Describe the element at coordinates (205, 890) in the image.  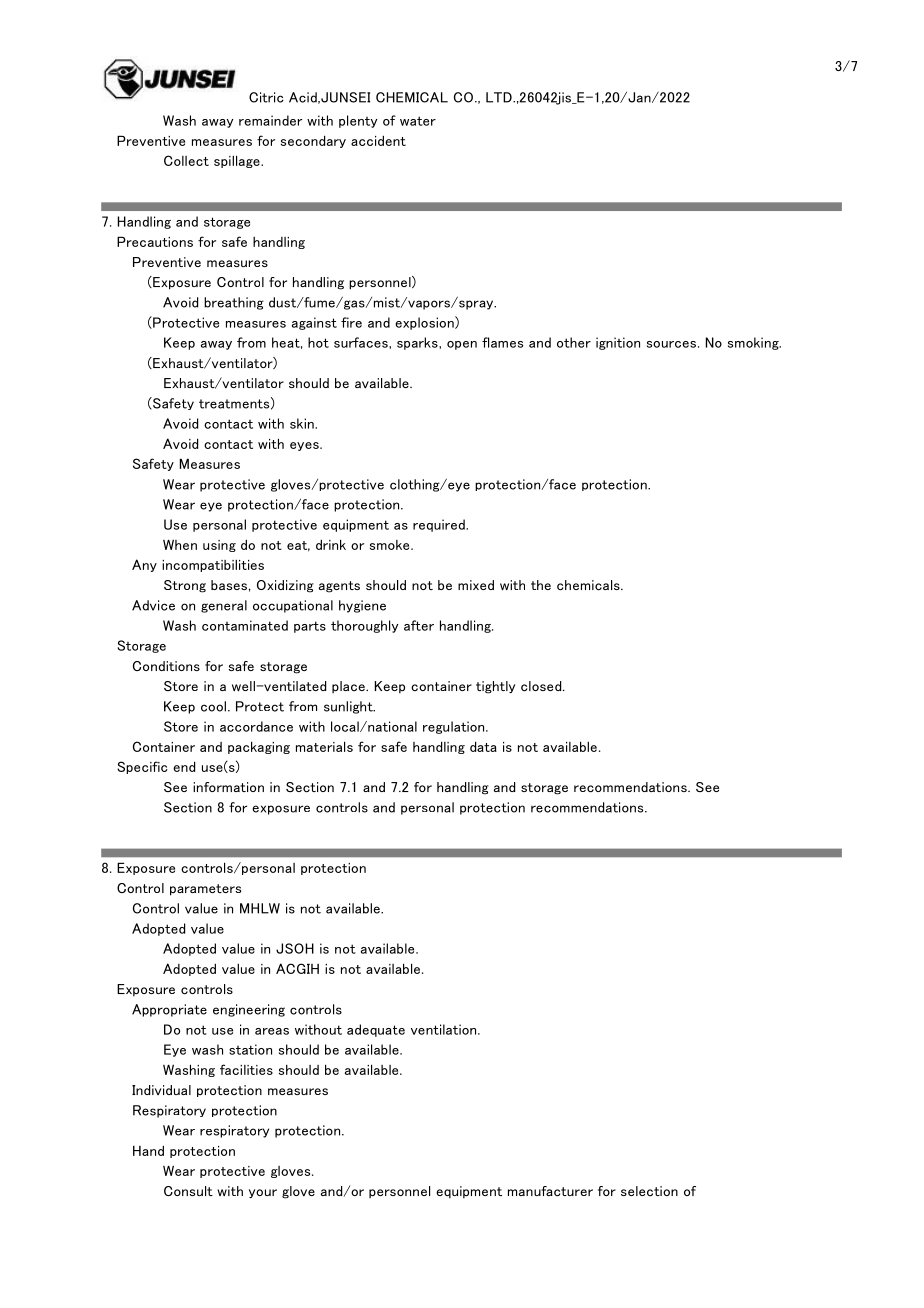
I see `parameters` at that location.
